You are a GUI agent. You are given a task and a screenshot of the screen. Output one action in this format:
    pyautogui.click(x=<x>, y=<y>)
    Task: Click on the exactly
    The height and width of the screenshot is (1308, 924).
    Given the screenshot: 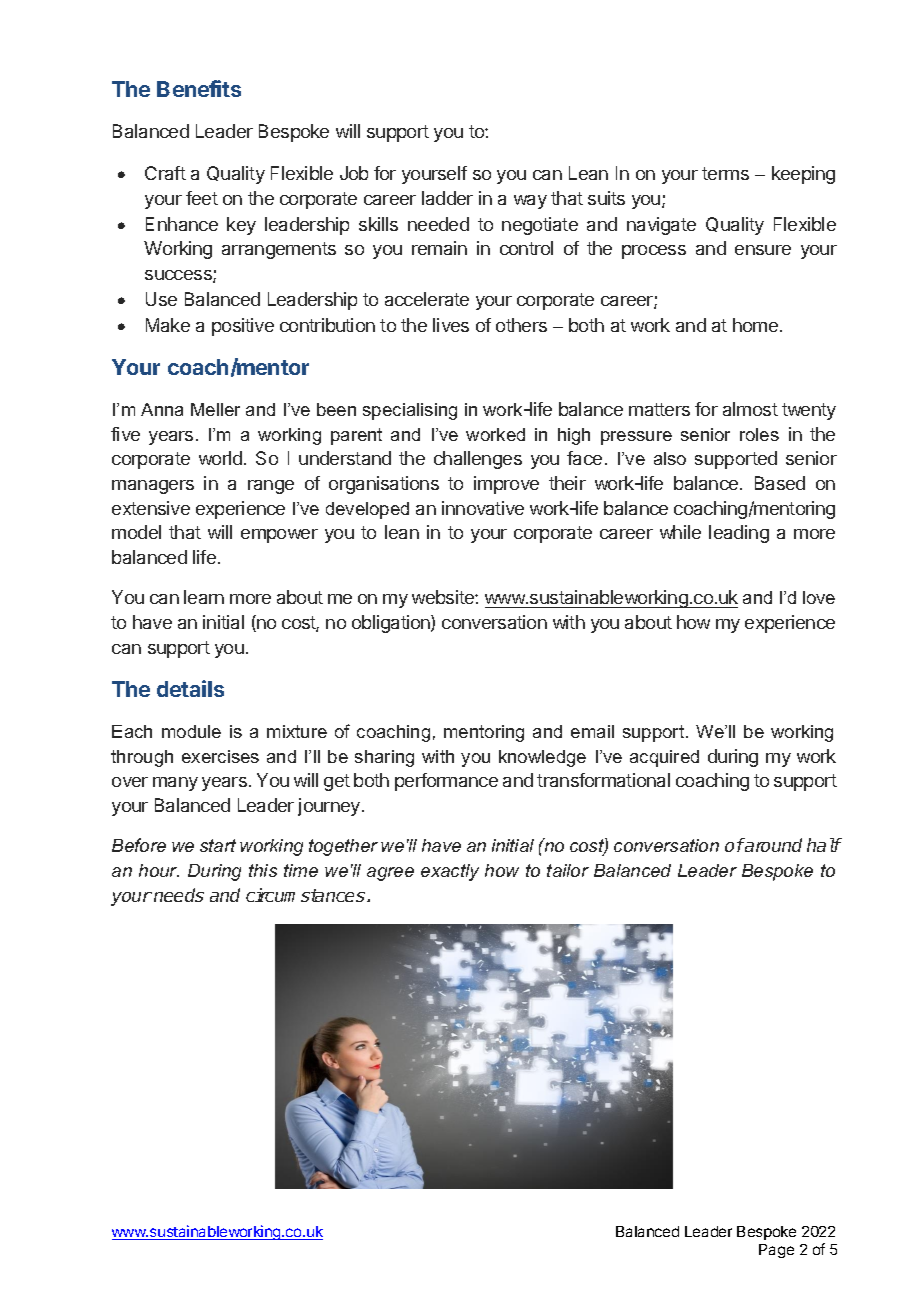 What is the action you would take?
    pyautogui.click(x=450, y=872)
